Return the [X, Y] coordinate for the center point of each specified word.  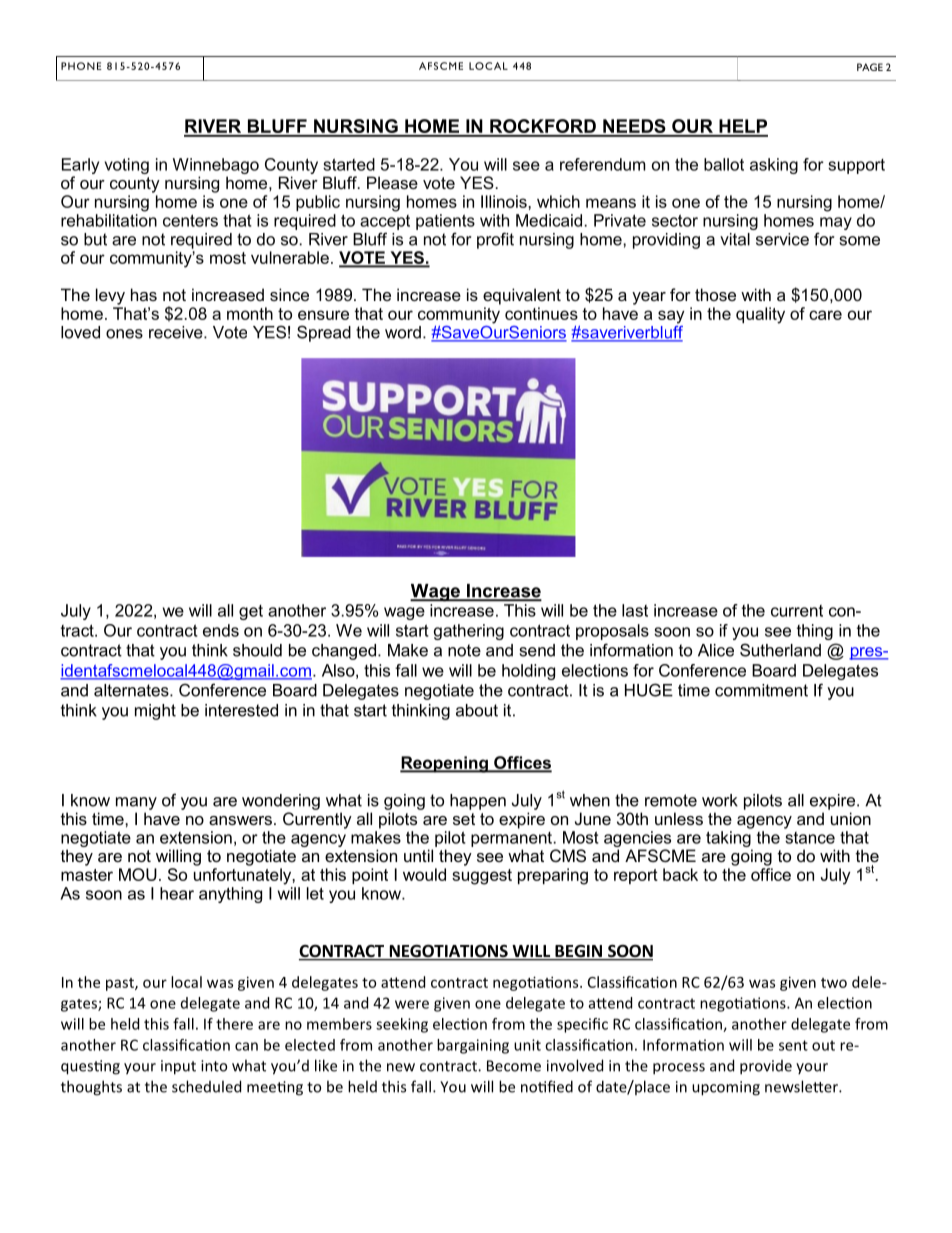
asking [774, 166]
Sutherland [780, 650]
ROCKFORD [543, 127]
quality [760, 315]
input [178, 1067]
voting [127, 166]
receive [177, 332]
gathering [469, 632]
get [251, 612]
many [136, 803]
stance [810, 838]
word [403, 332]
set [464, 819]
